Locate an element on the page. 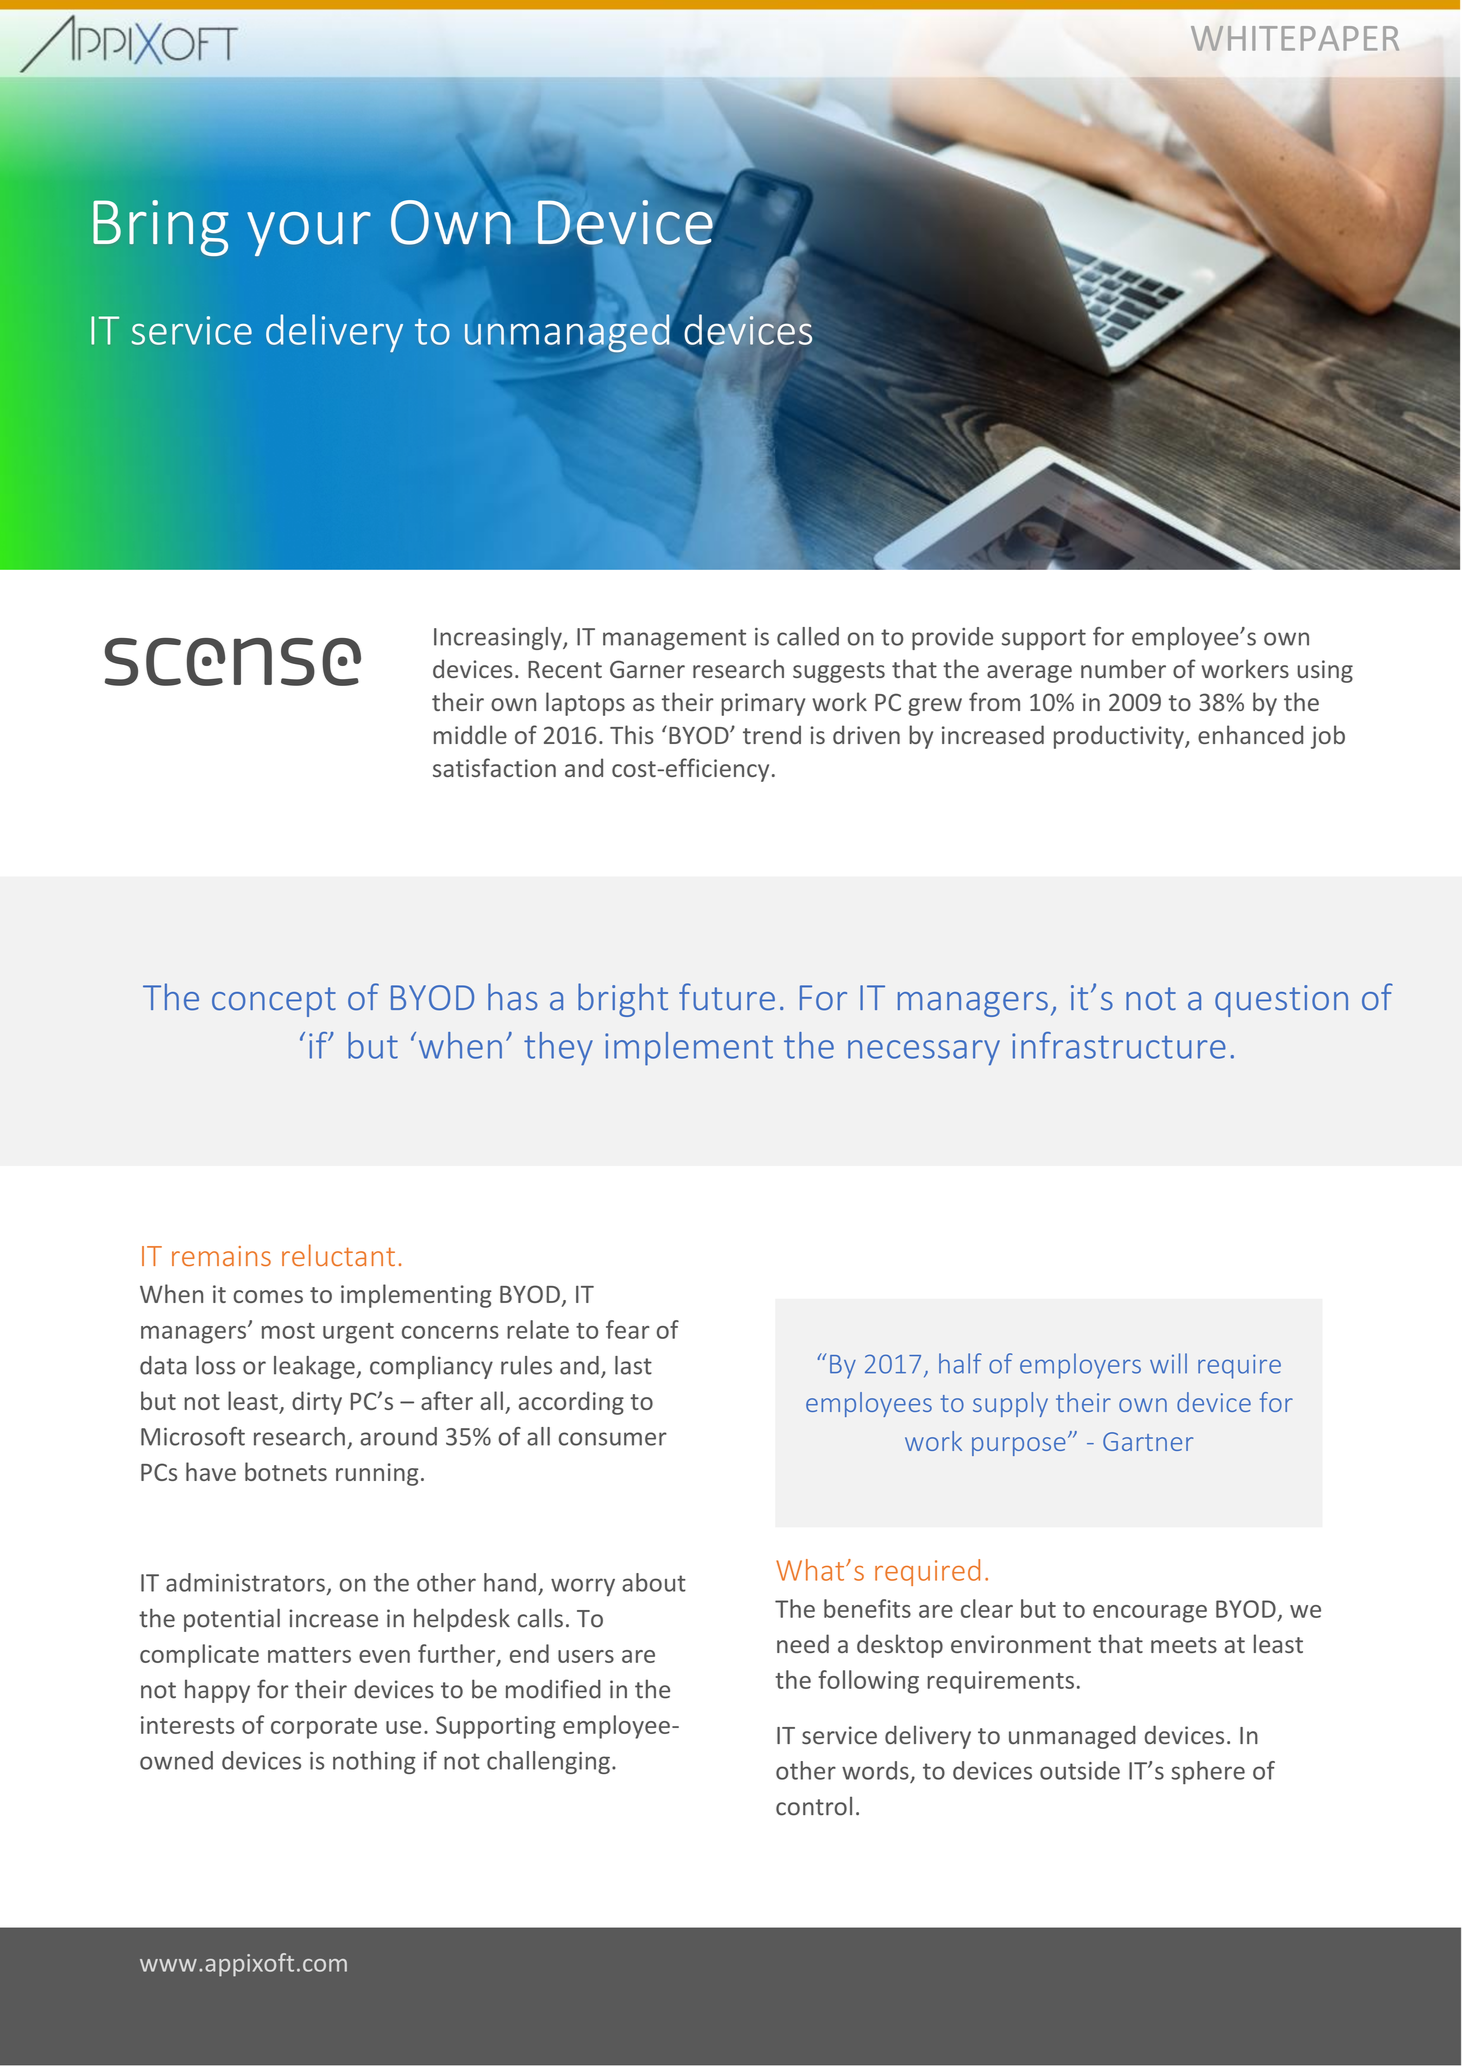 This page has width=1462, height=2067. future is located at coordinates (727, 997).
